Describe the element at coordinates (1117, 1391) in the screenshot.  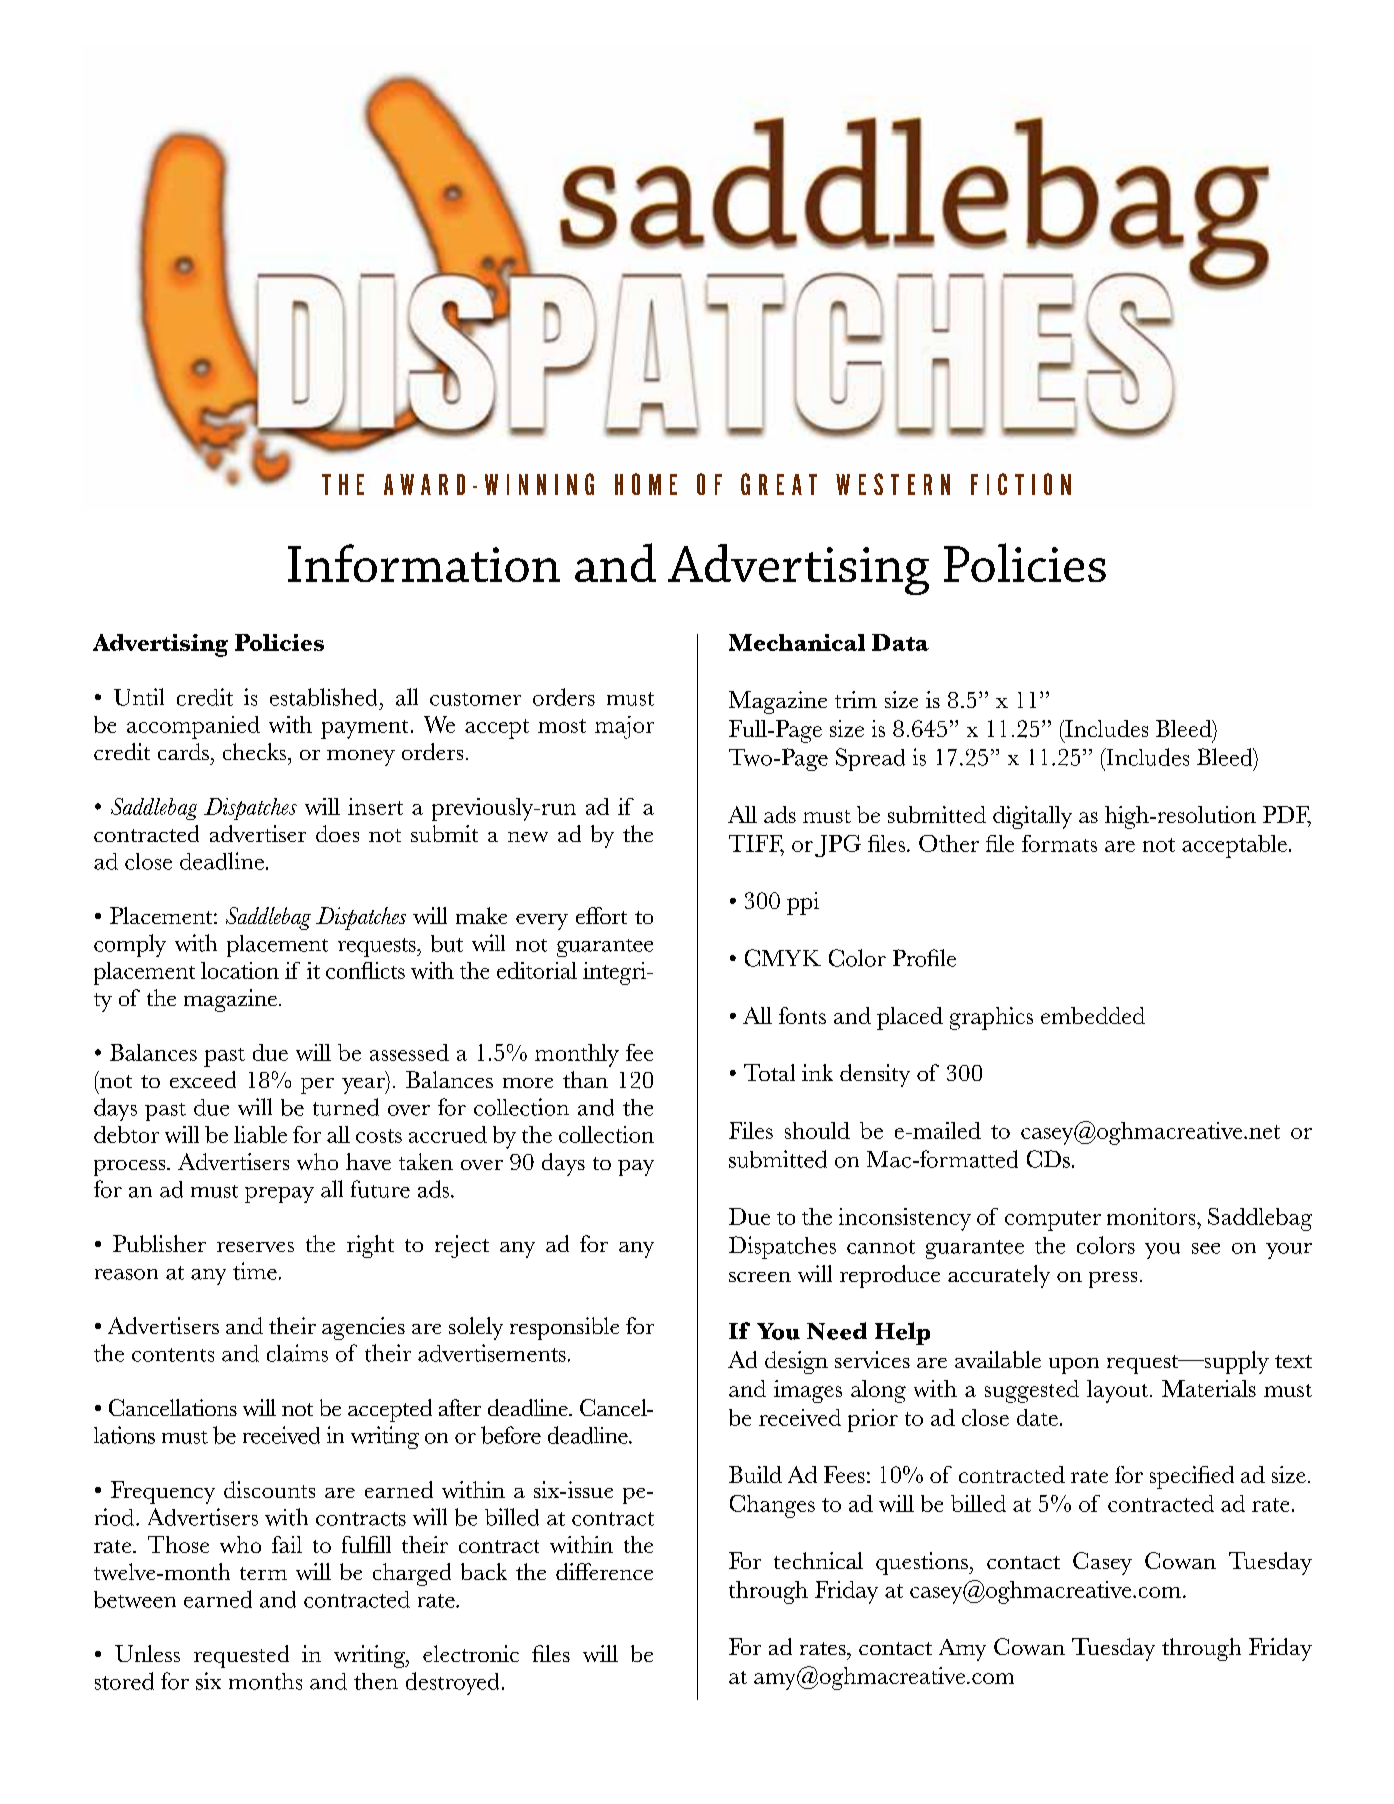
I see `layout` at that location.
